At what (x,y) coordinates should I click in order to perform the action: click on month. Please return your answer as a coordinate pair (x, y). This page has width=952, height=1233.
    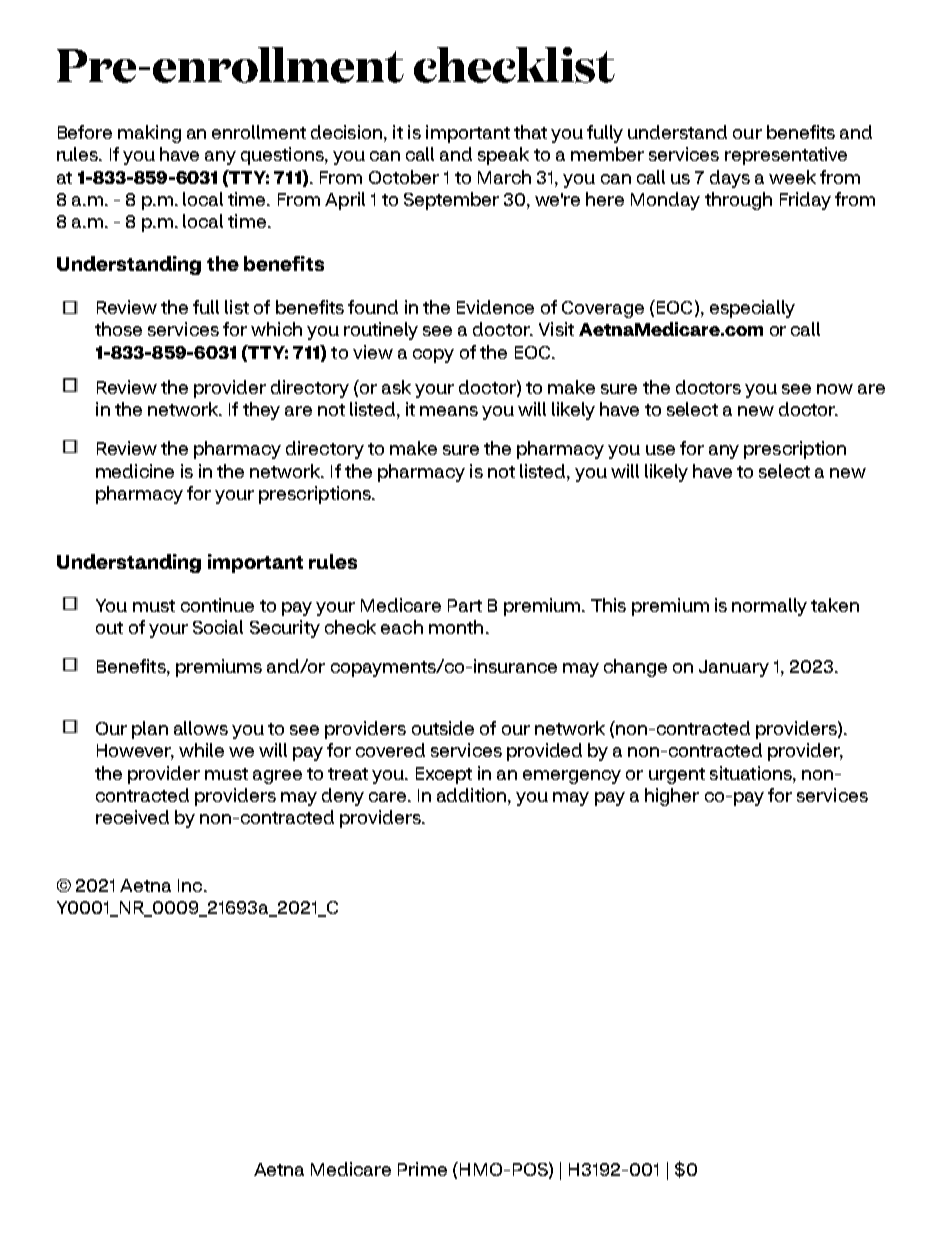
    Looking at the image, I should click on (456, 627).
